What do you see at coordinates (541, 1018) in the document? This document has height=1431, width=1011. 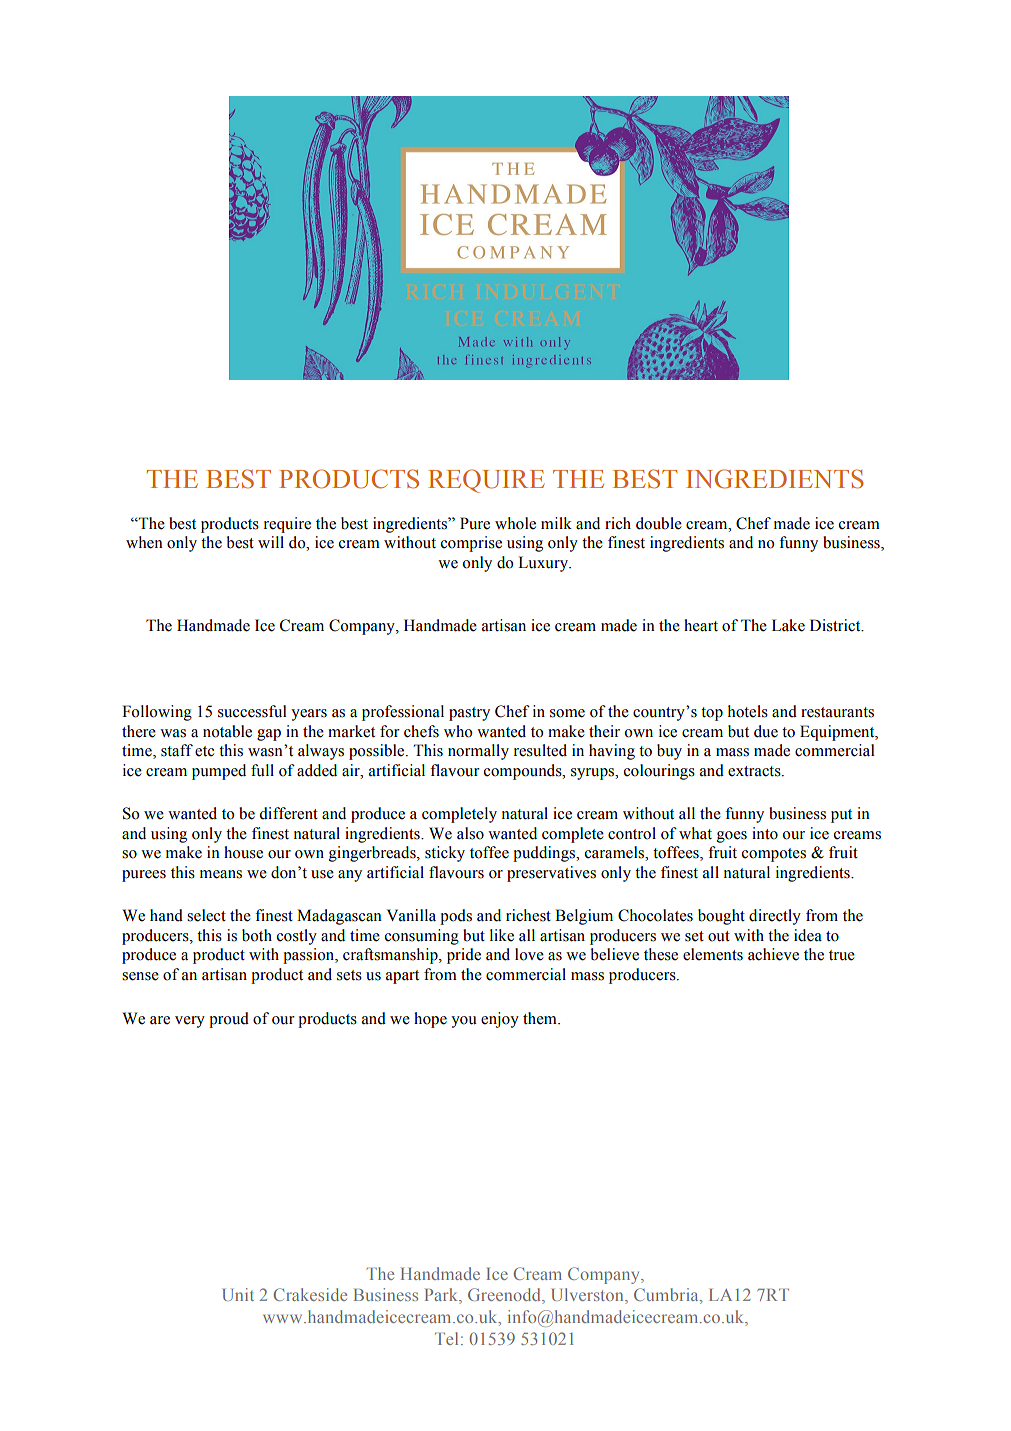 I see `them` at bounding box center [541, 1018].
